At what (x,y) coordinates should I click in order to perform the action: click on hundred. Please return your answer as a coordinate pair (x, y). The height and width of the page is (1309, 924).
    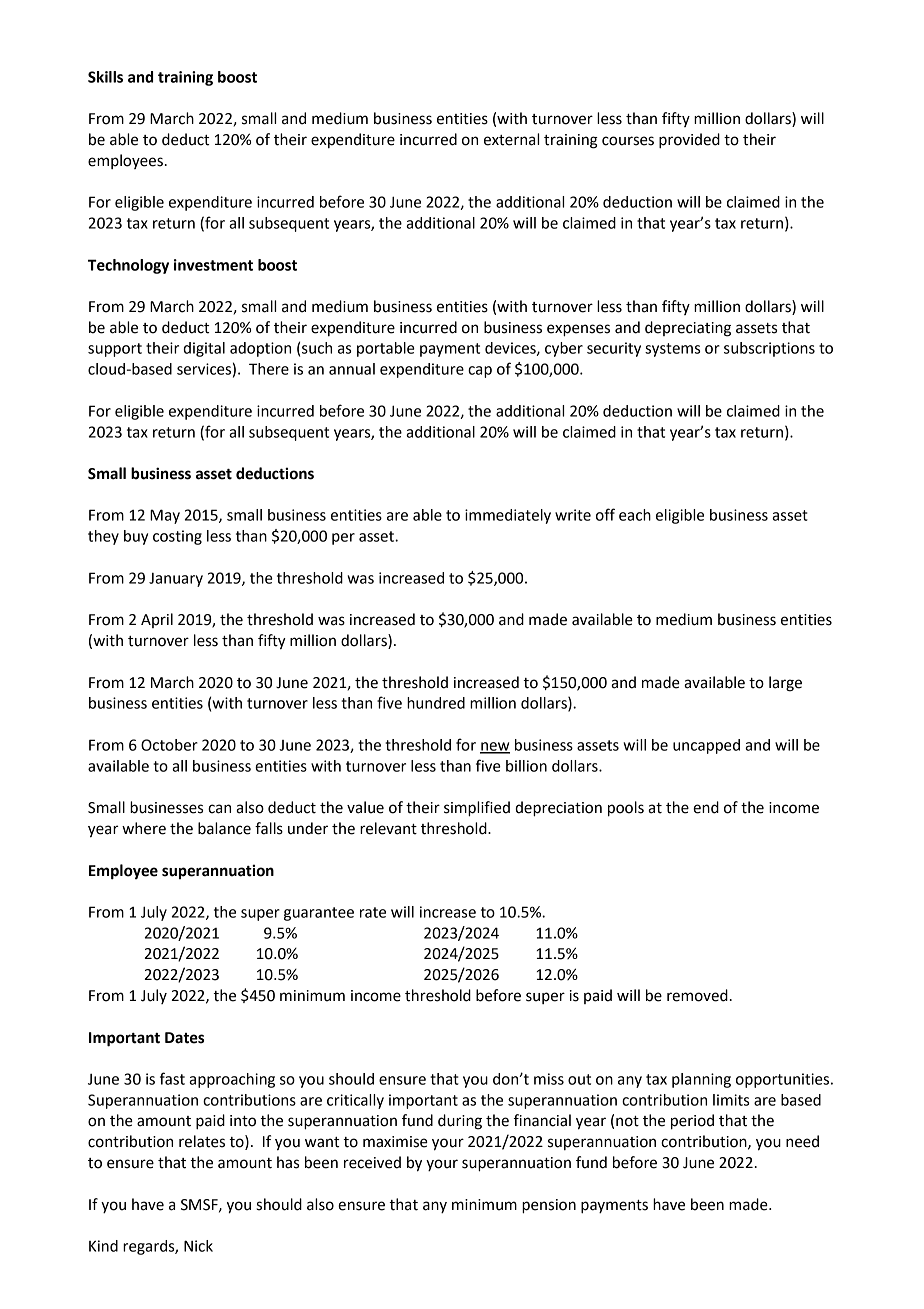
    Looking at the image, I should click on (436, 703).
